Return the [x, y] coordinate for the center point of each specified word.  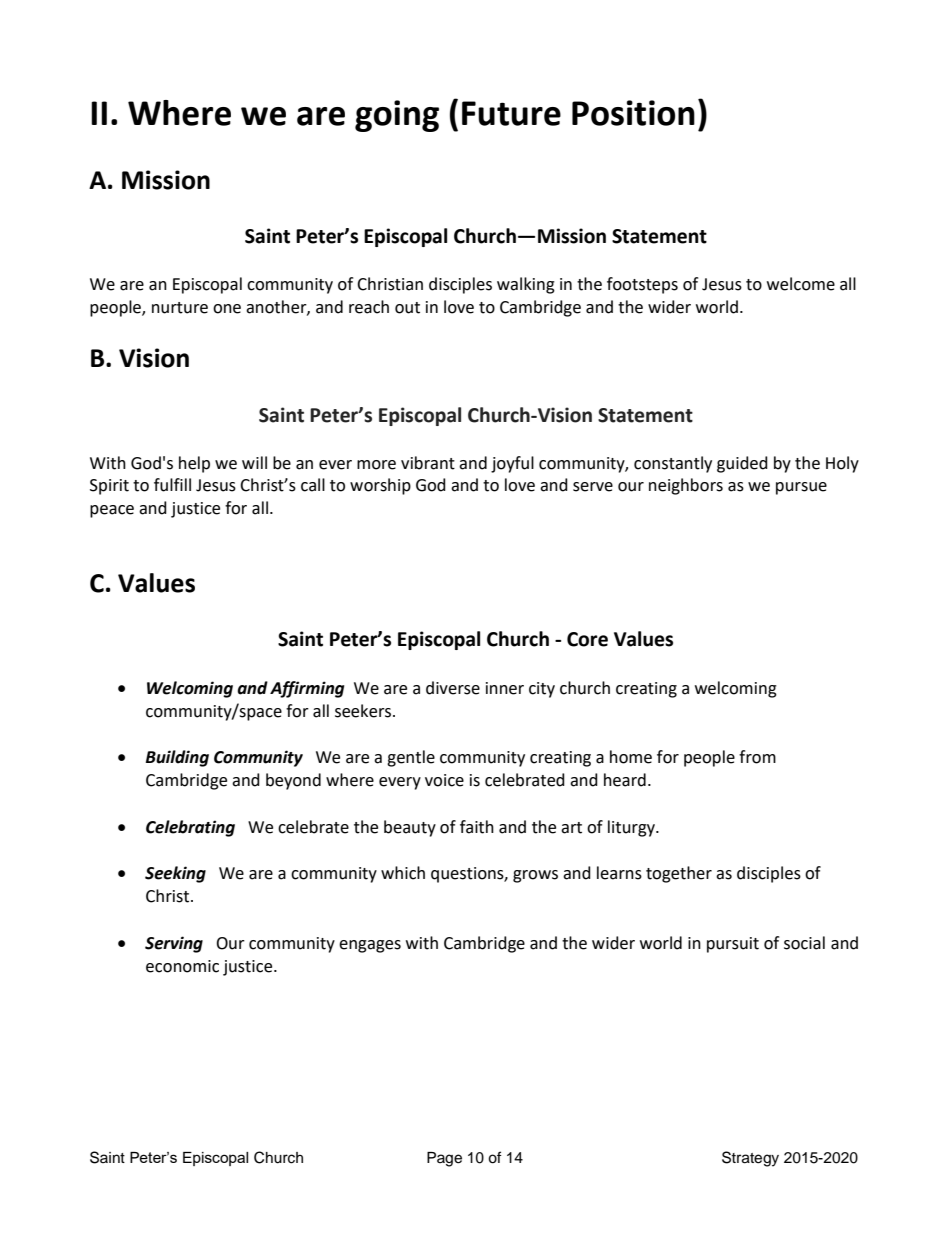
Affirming [307, 689]
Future [511, 113]
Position [633, 113]
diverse [453, 688]
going [397, 116]
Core [587, 639]
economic [182, 966]
